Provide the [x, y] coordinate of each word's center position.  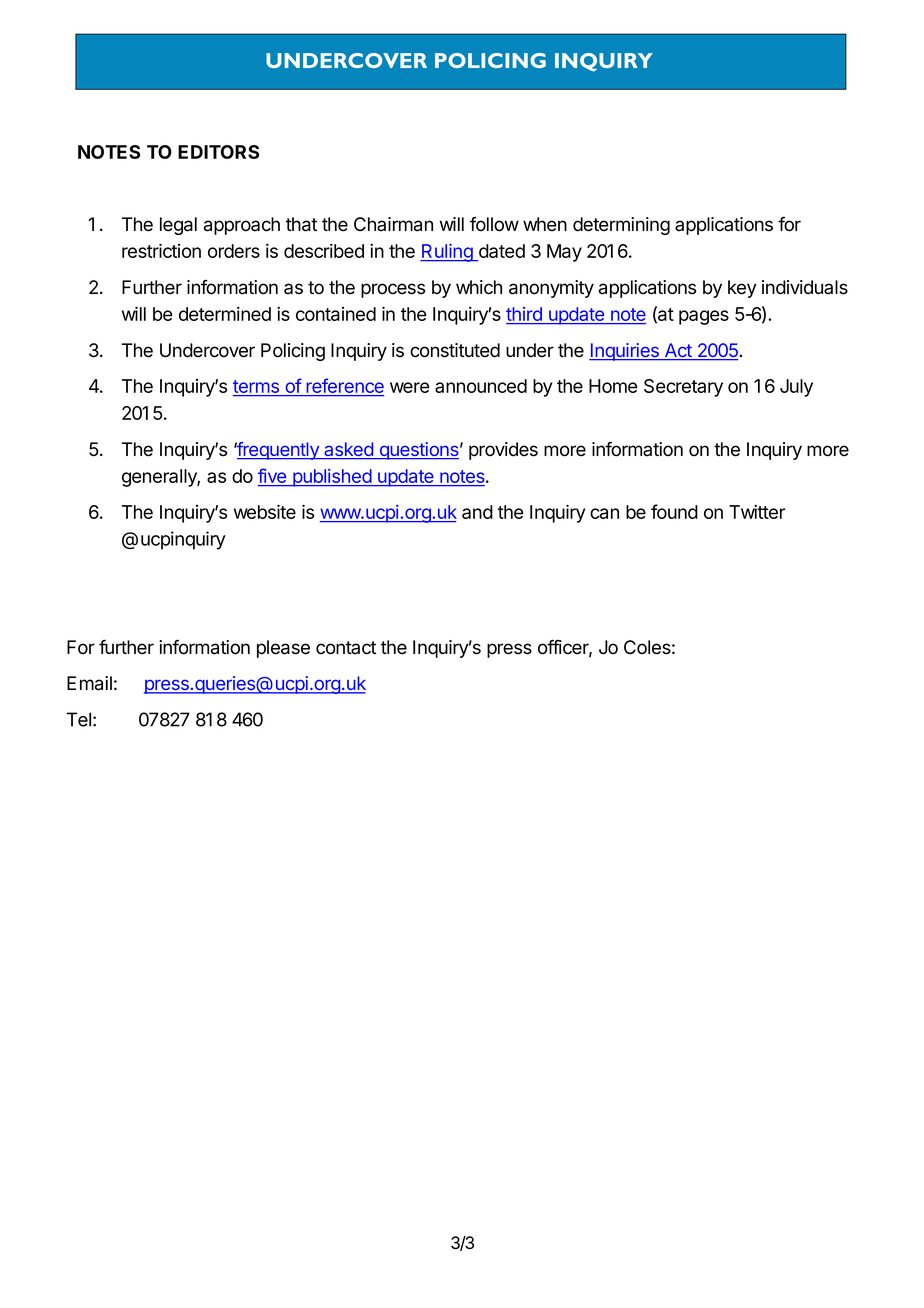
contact [346, 648]
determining [621, 226]
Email [89, 683]
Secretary [683, 388]
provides [503, 451]
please [283, 649]
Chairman [393, 224]
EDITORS [218, 152]
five [273, 477]
